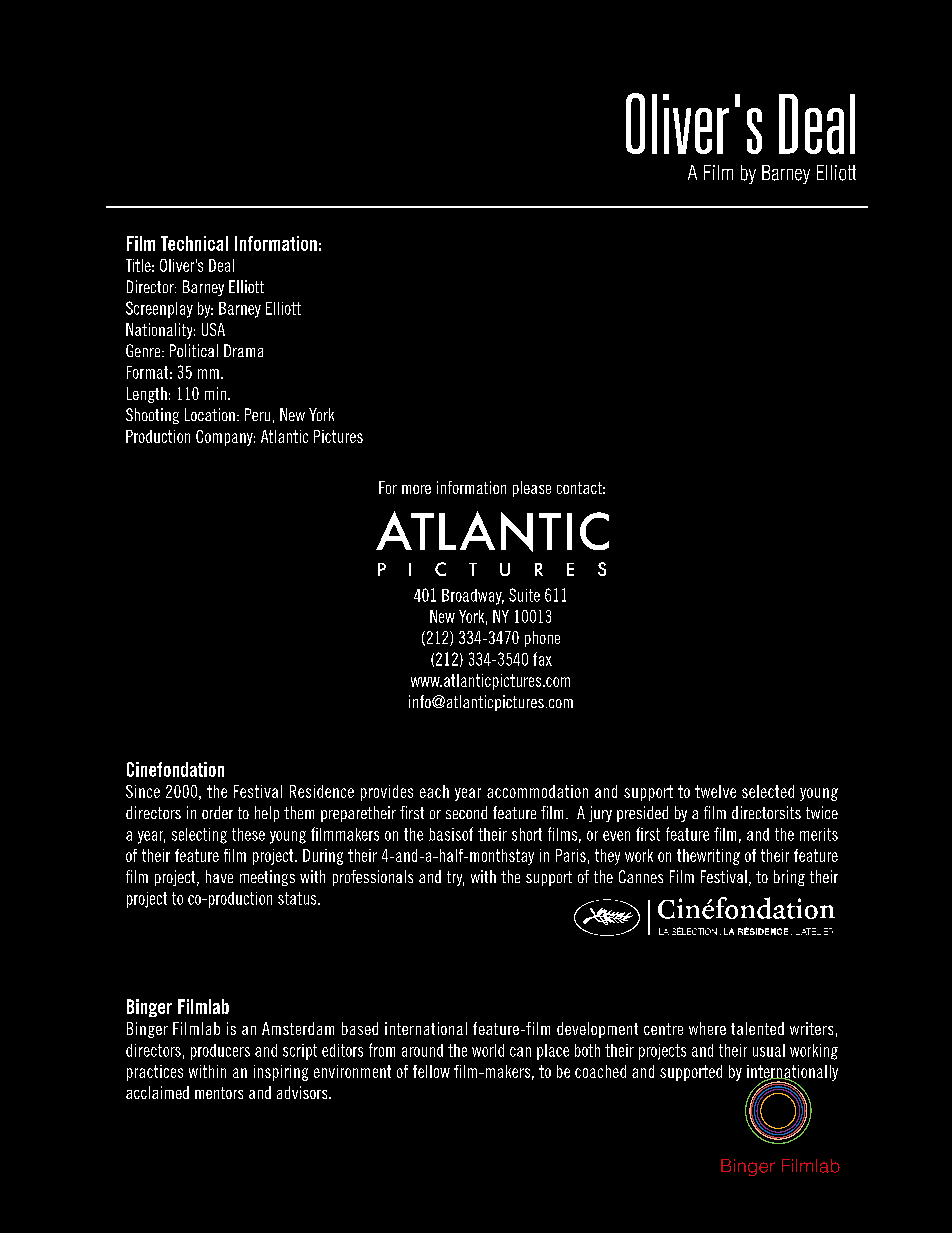 The image size is (952, 1233). I want to click on more, so click(416, 489).
